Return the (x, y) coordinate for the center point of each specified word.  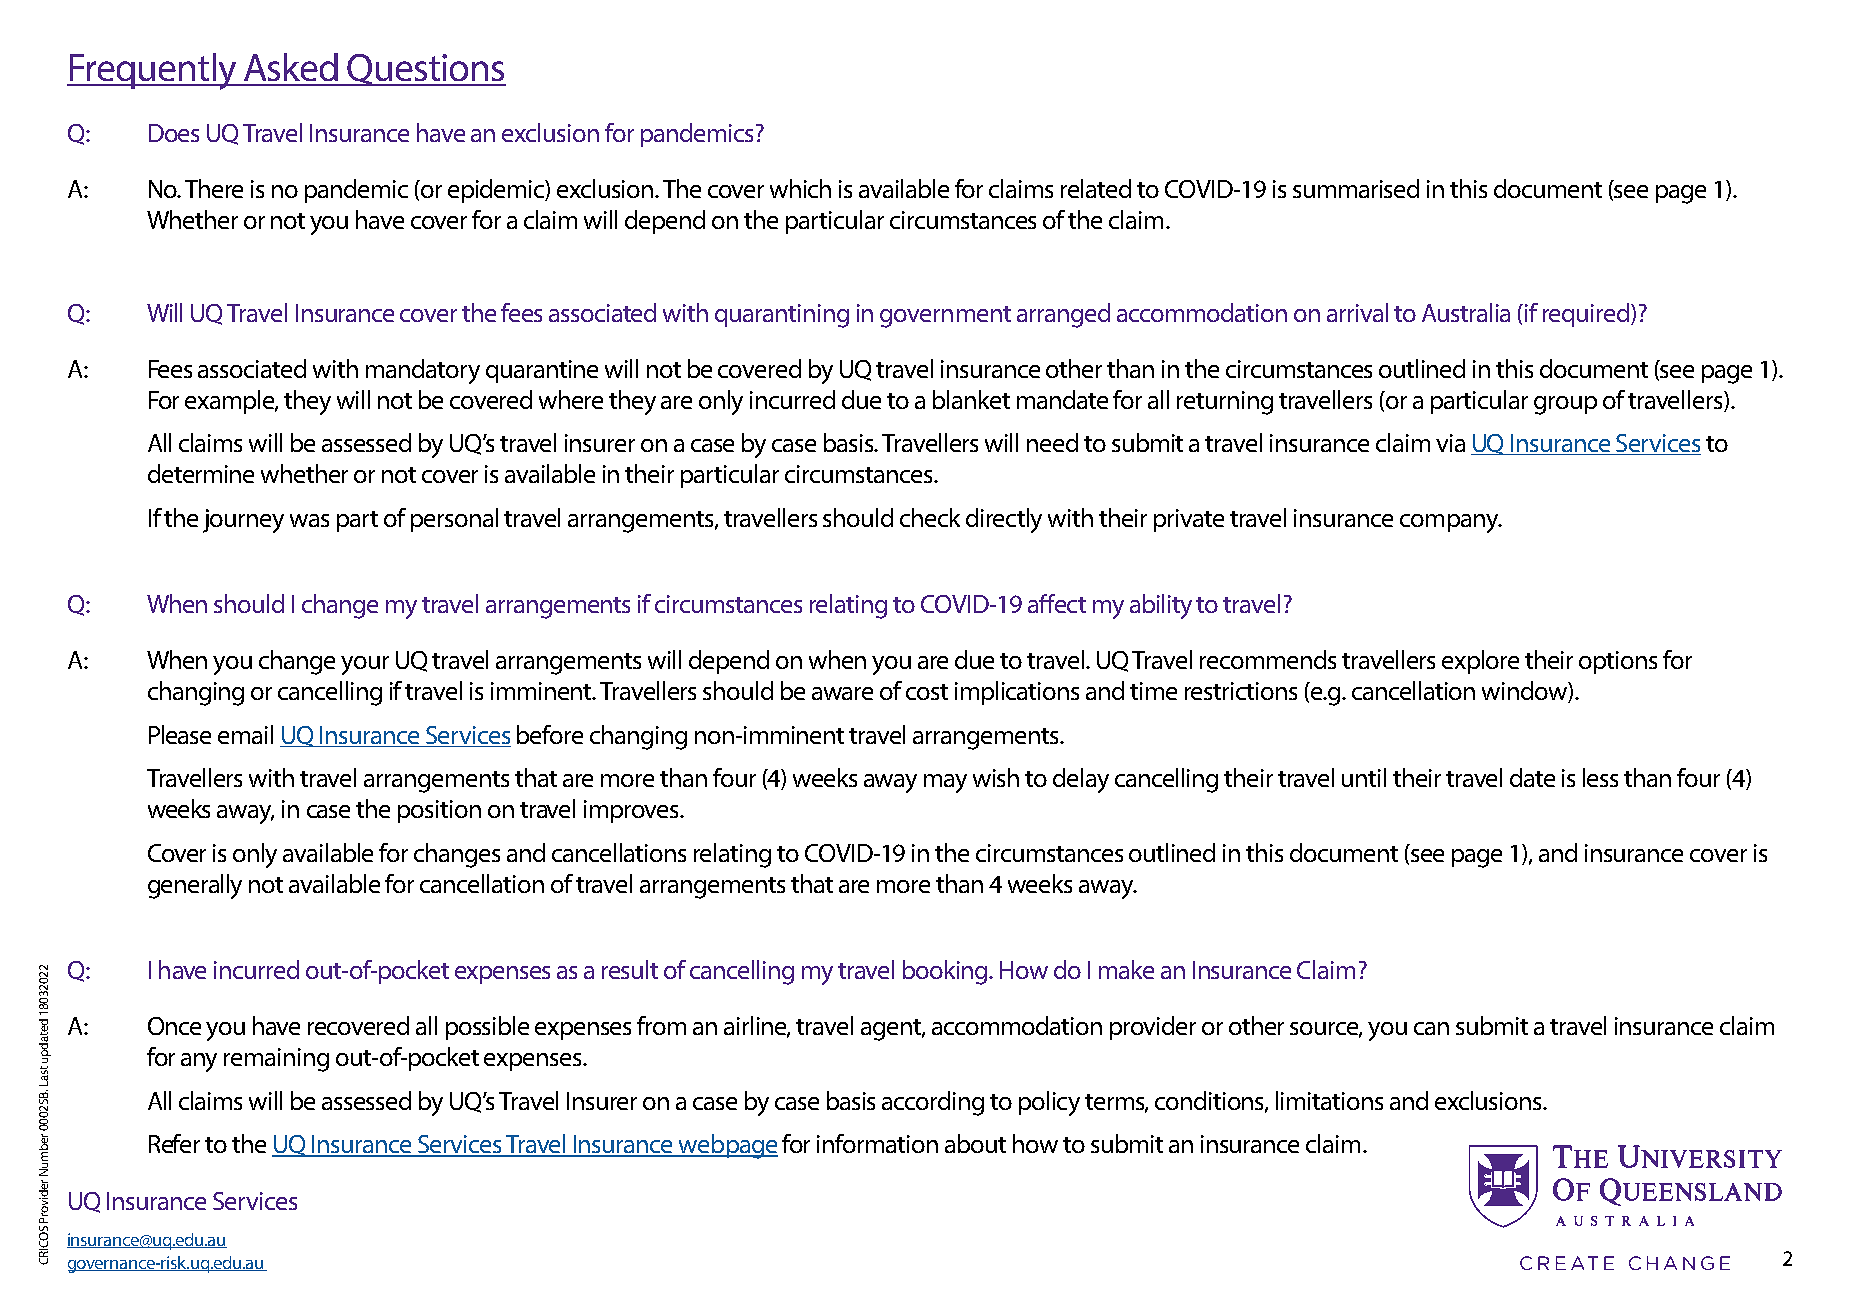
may (945, 783)
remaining (276, 1060)
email (245, 734)
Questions (425, 70)
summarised (1356, 188)
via (1450, 443)
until (1364, 777)
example (231, 402)
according (933, 1103)
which (800, 188)
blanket (971, 399)
